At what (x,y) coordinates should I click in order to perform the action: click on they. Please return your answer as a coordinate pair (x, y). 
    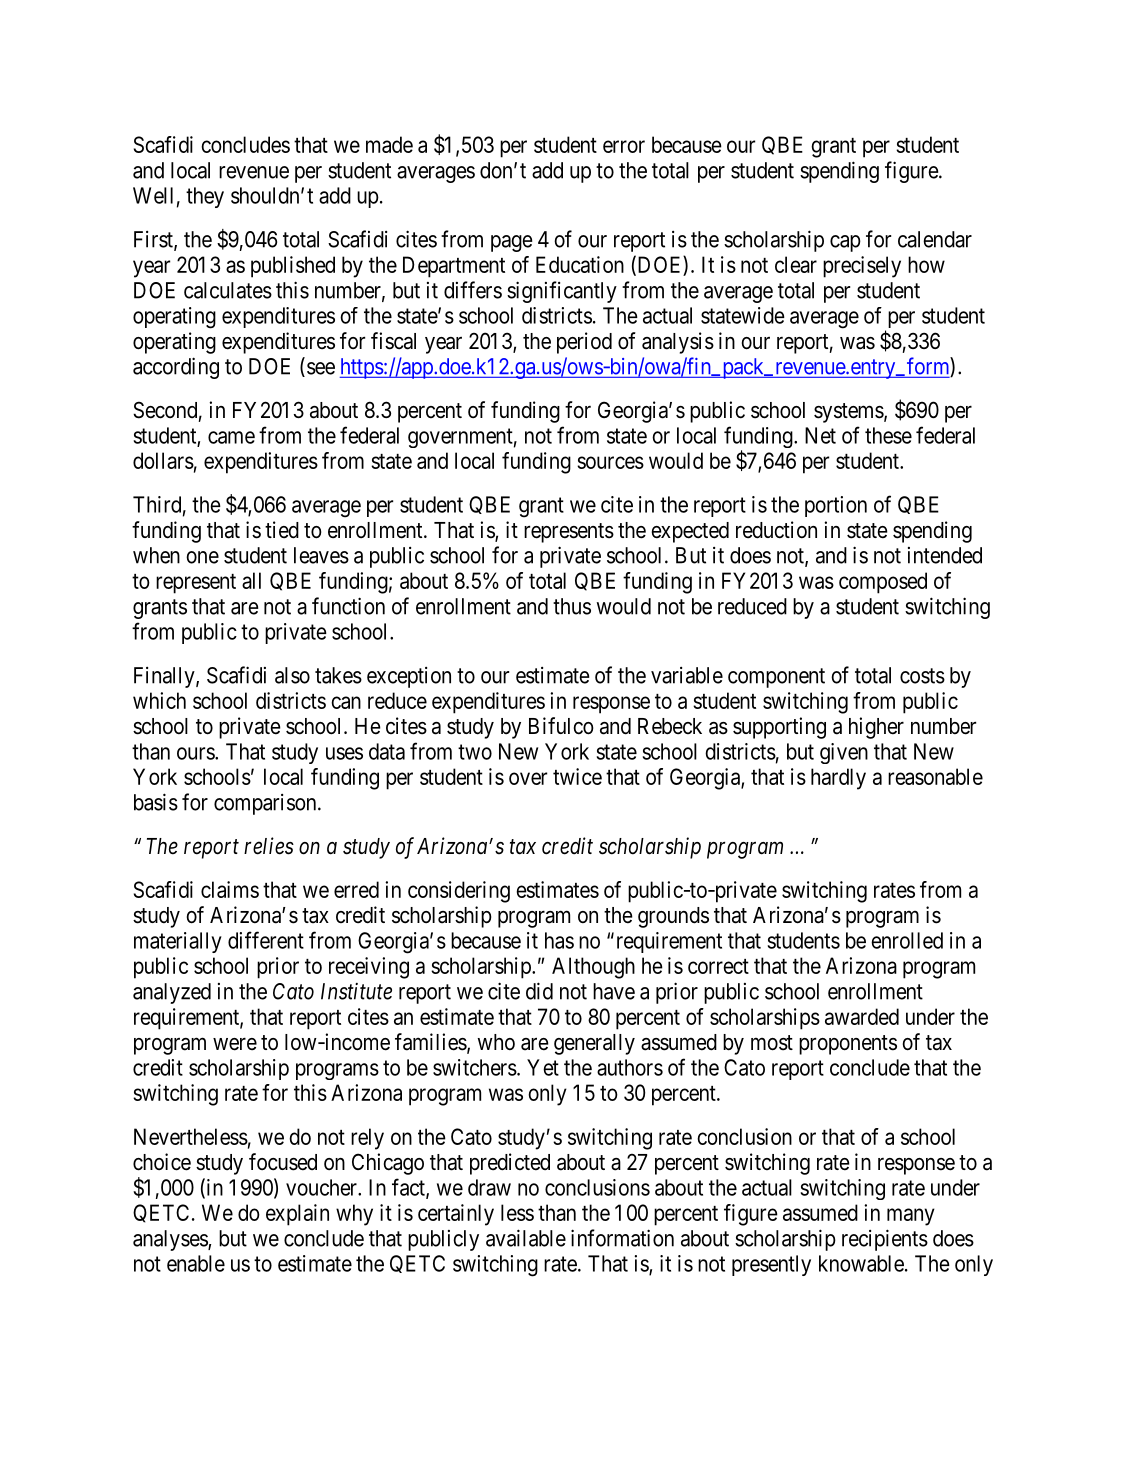
    Looking at the image, I should click on (205, 197).
